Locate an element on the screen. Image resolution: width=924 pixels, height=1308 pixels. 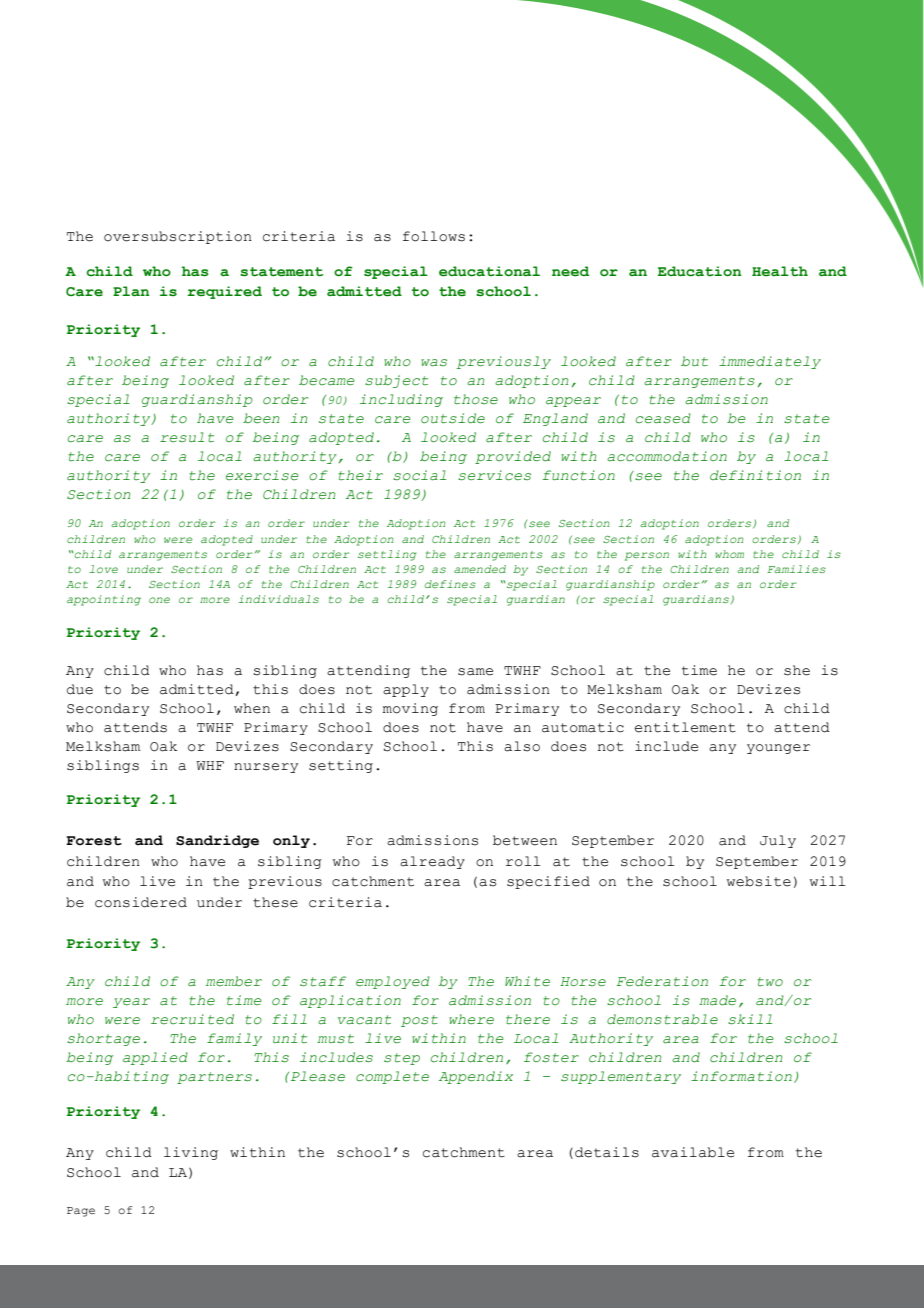
July is located at coordinates (778, 841).
